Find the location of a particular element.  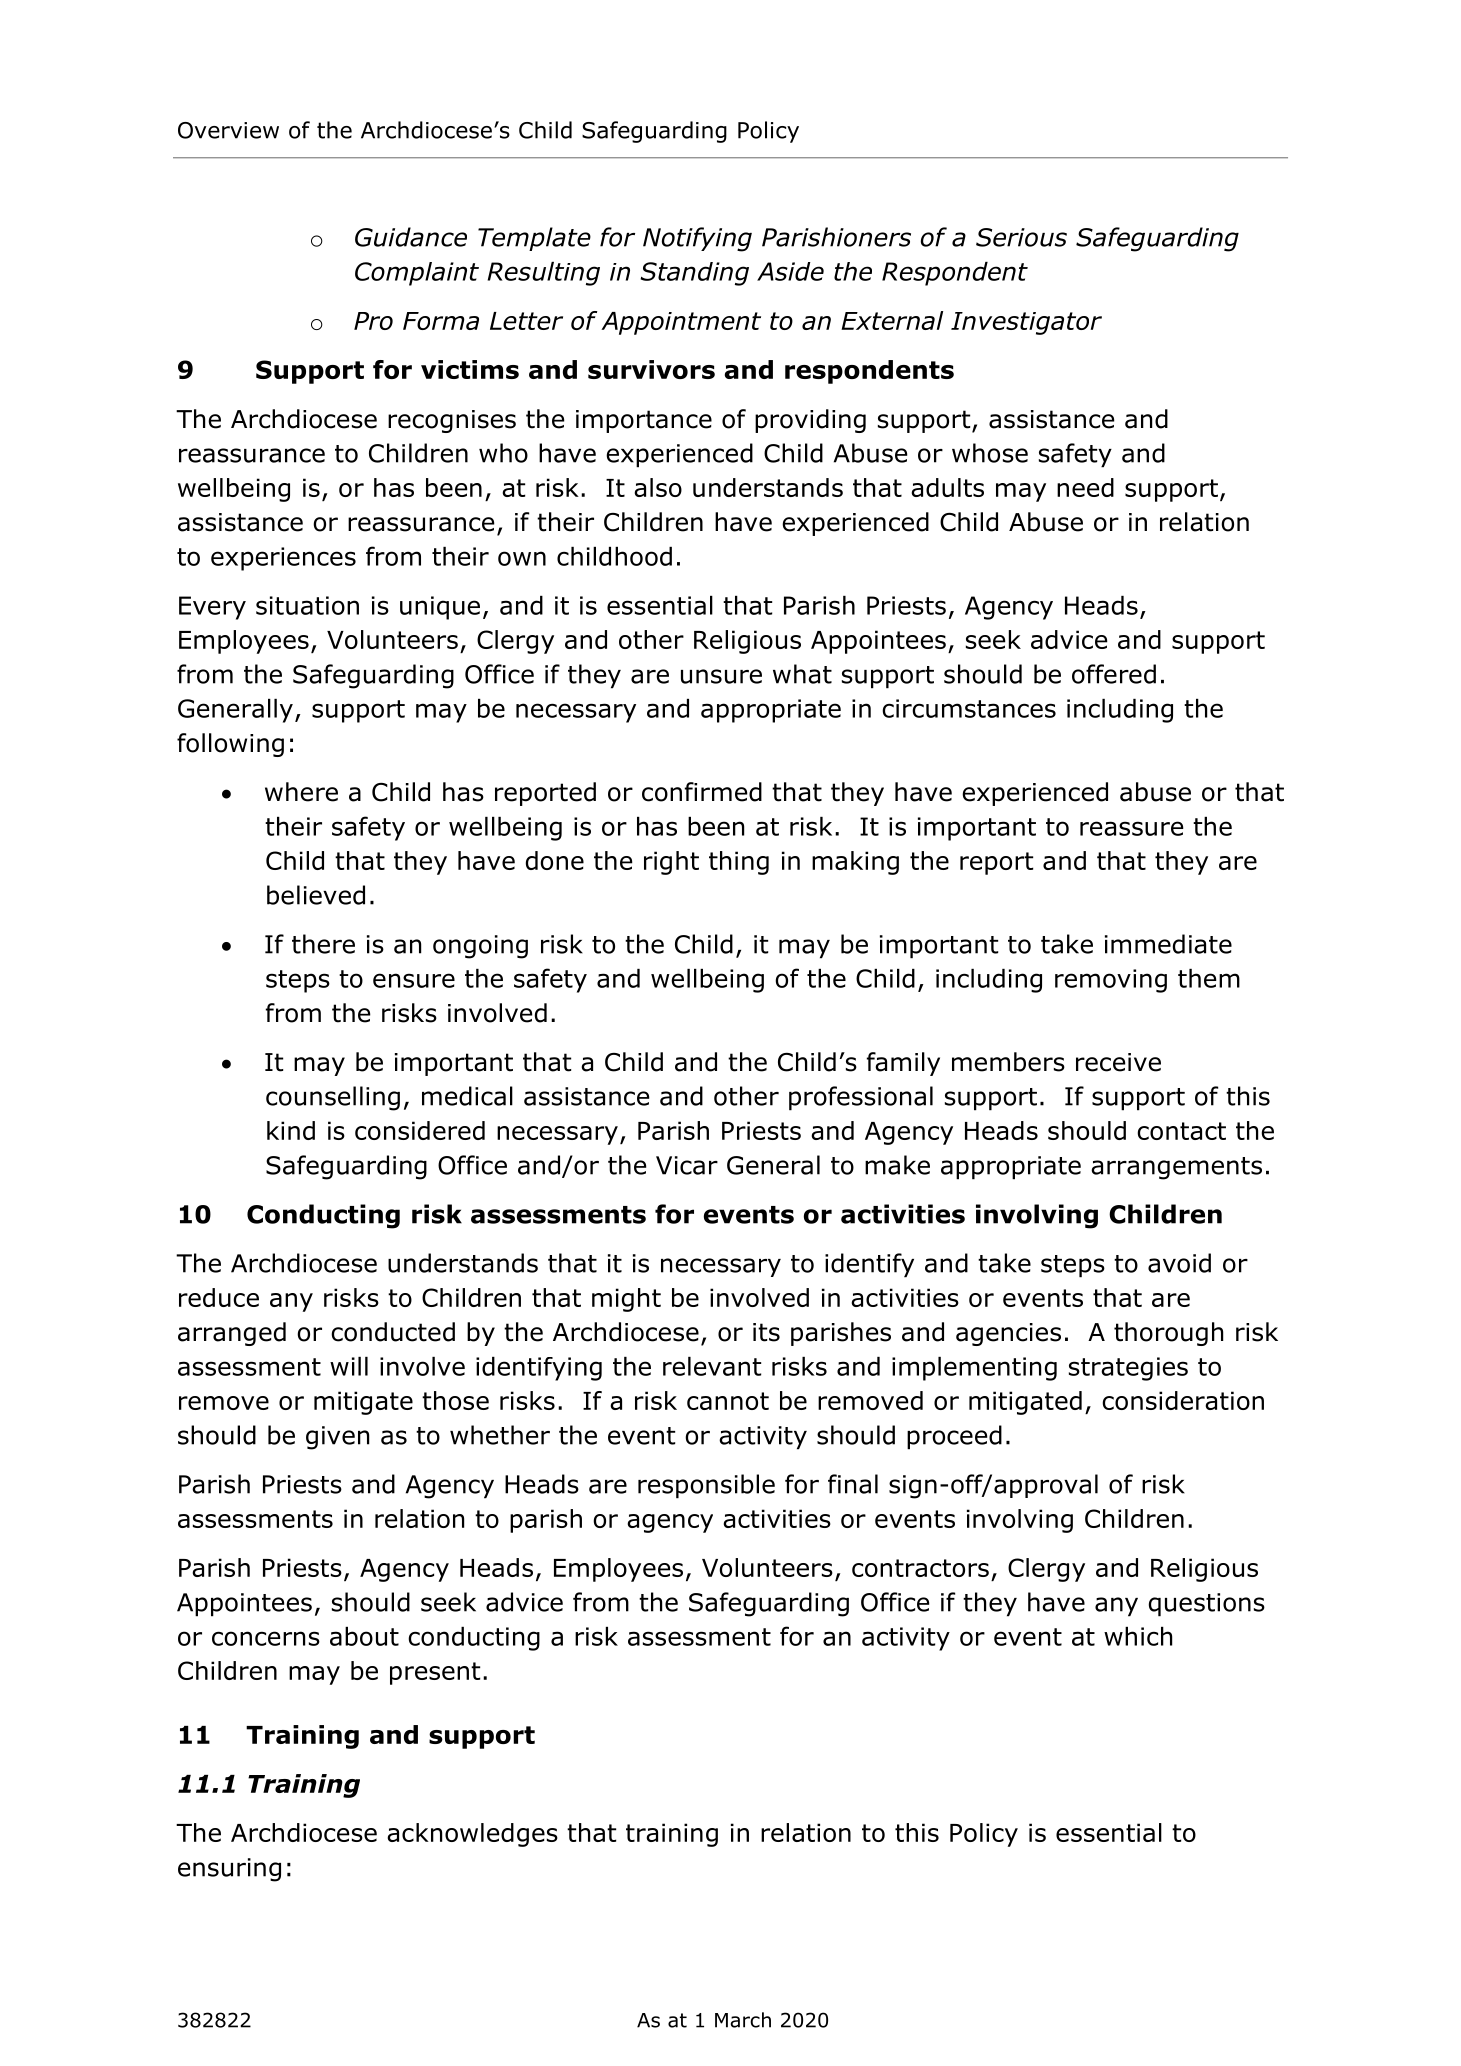

March is located at coordinates (743, 2020).
